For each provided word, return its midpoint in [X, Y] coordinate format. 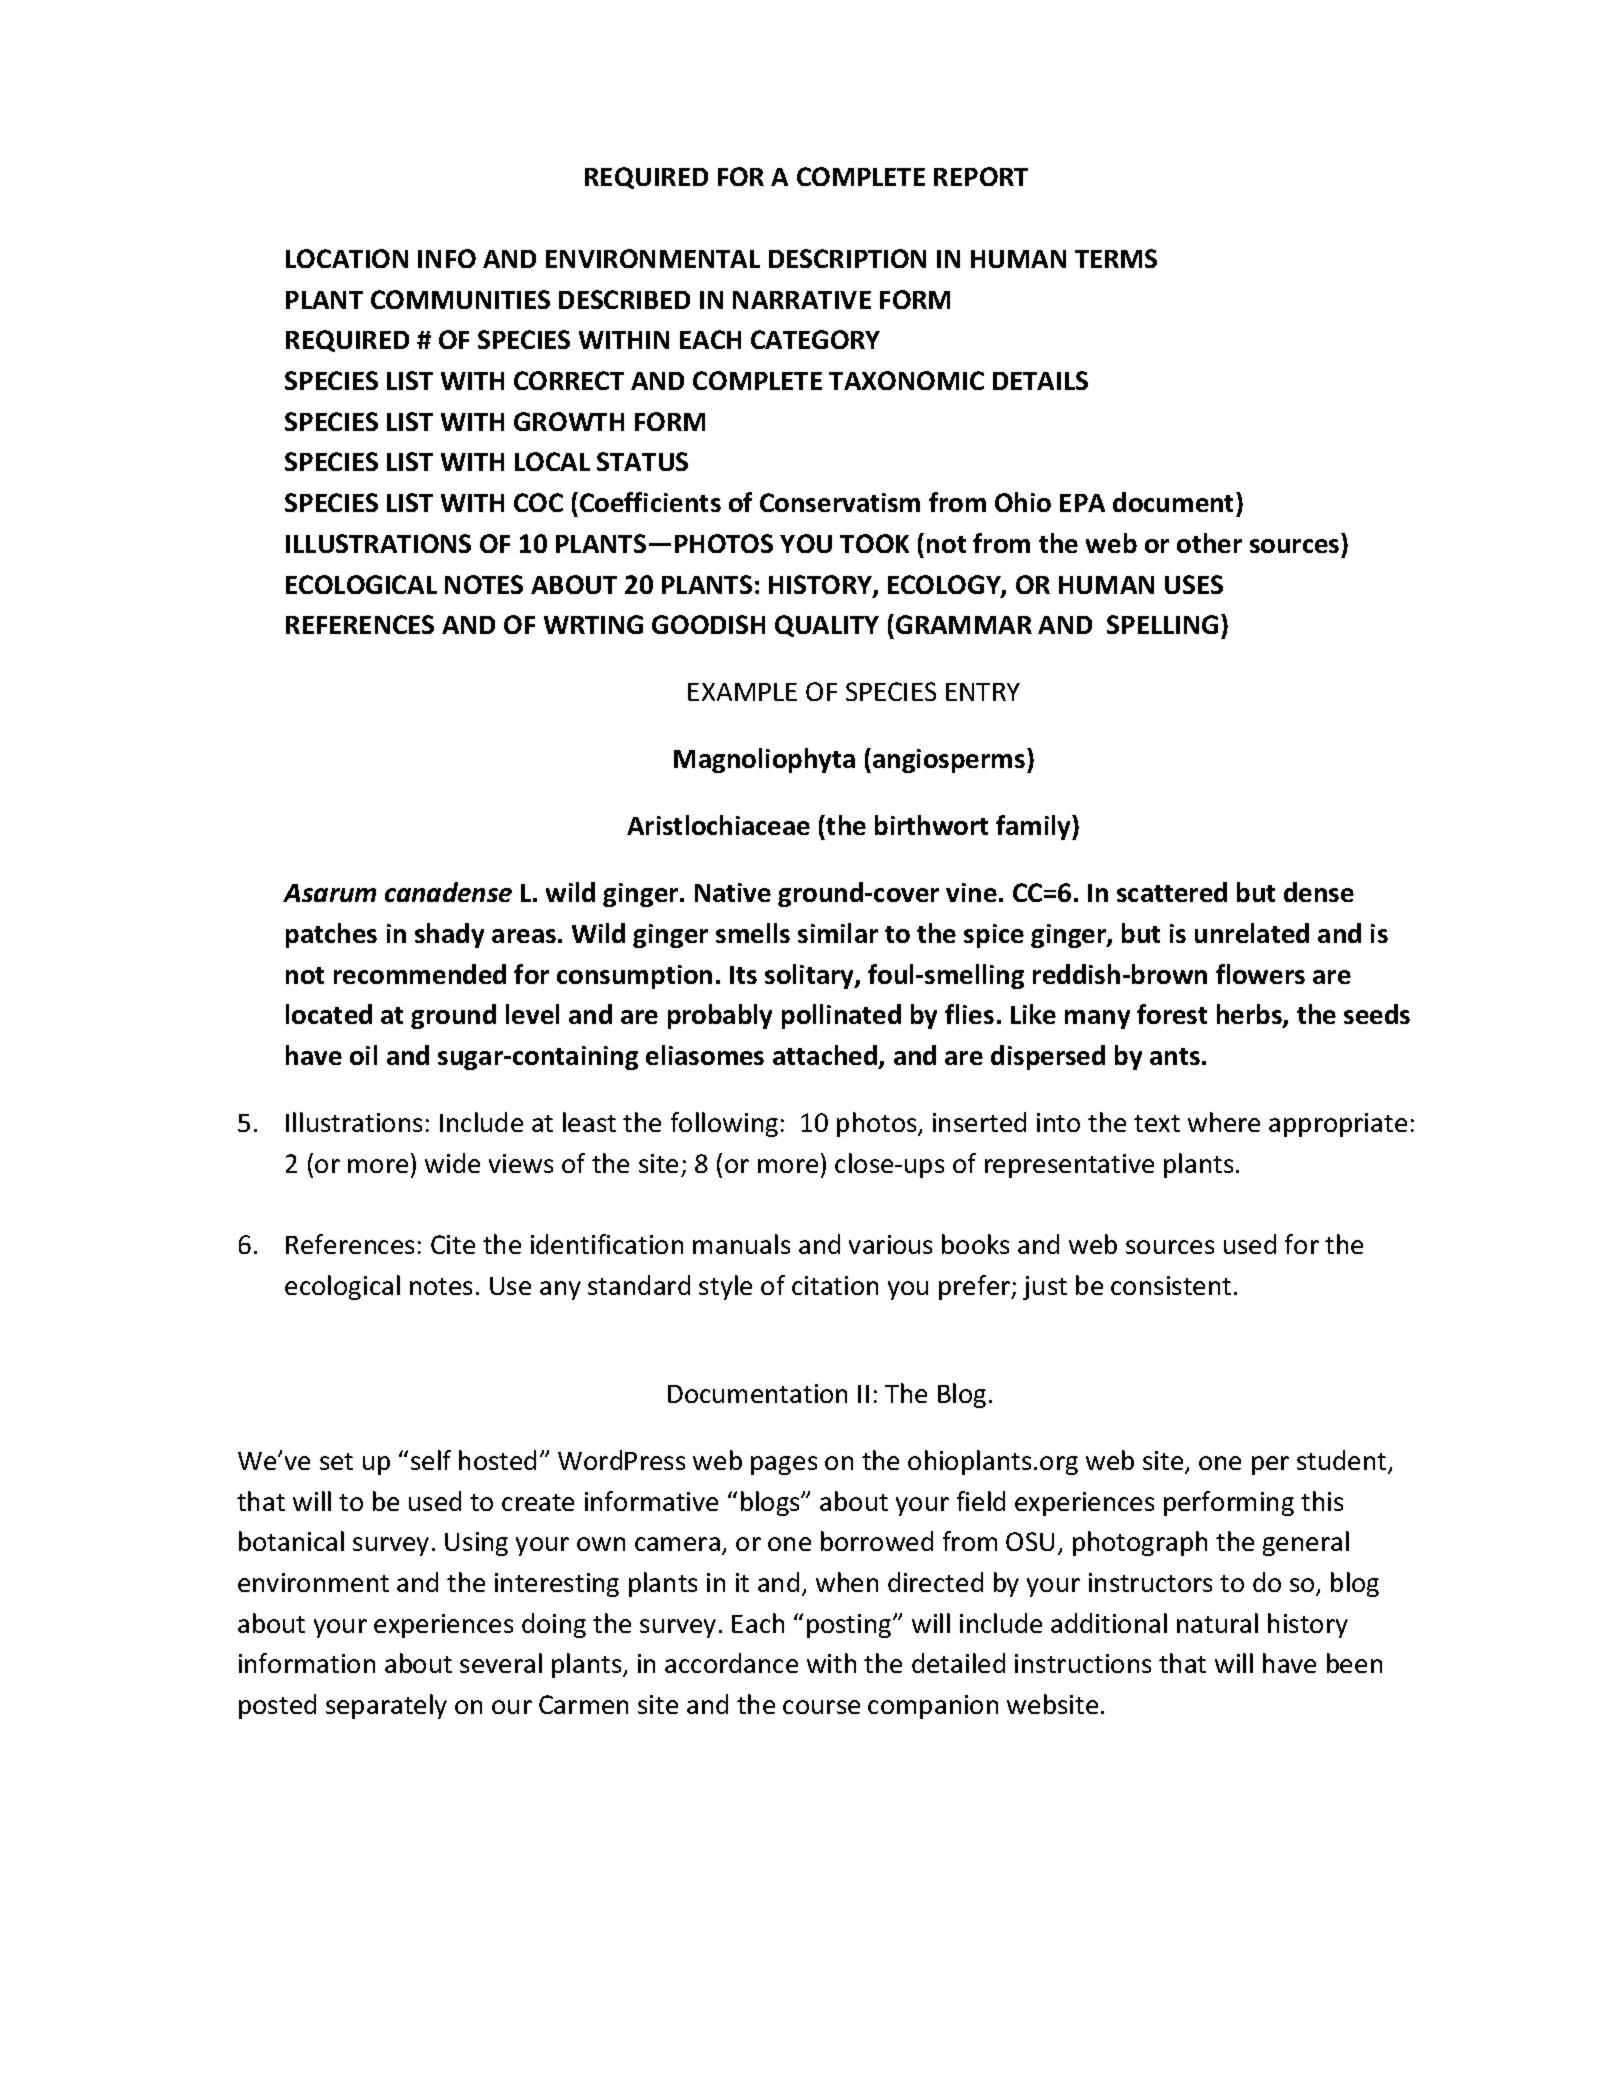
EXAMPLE [742, 692]
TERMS [1116, 258]
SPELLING [1162, 624]
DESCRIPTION [847, 258]
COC [538, 502]
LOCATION [347, 258]
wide [452, 1163]
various [890, 1244]
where [1224, 1122]
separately [386, 1706]
